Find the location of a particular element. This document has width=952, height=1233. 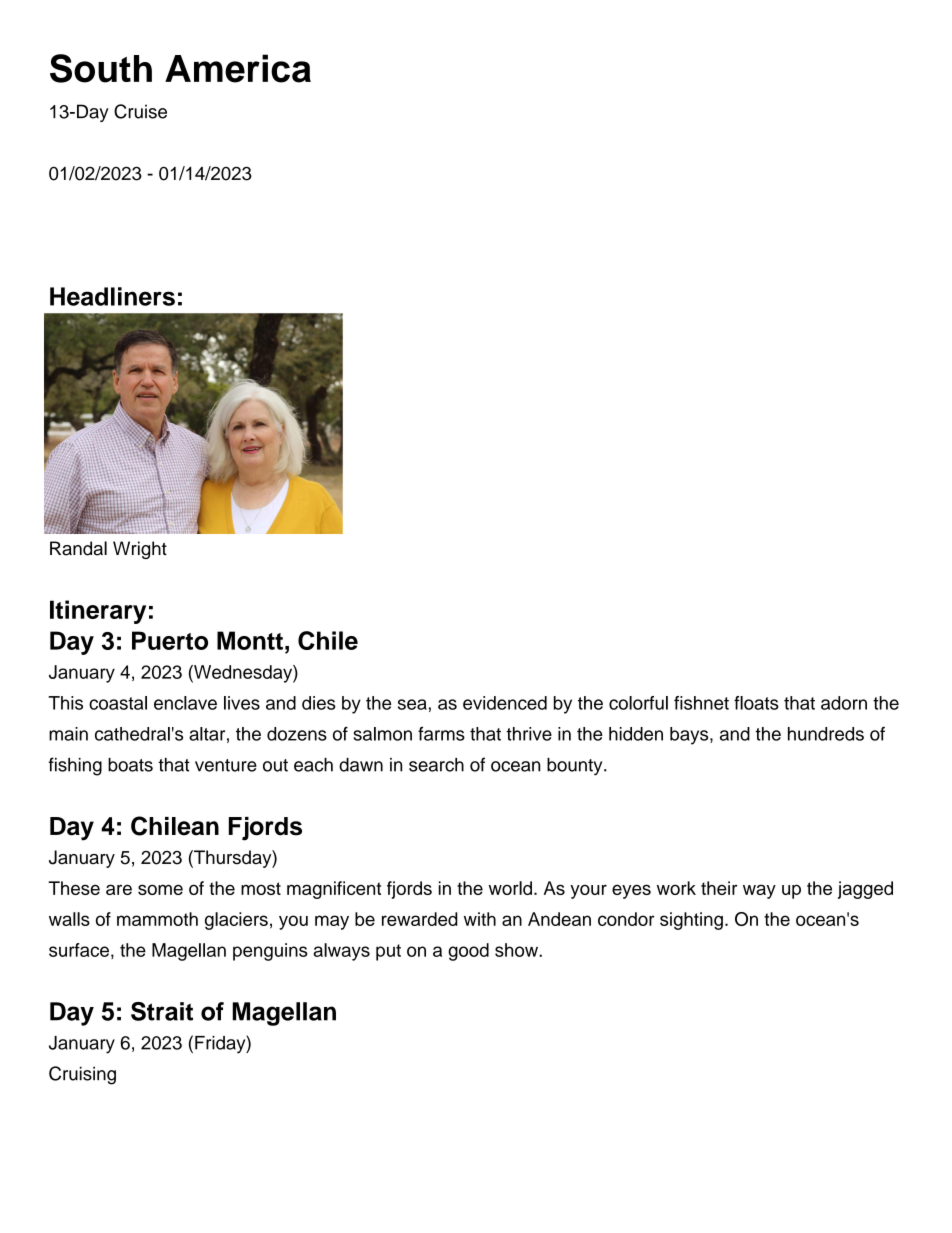

America is located at coordinates (238, 68).
